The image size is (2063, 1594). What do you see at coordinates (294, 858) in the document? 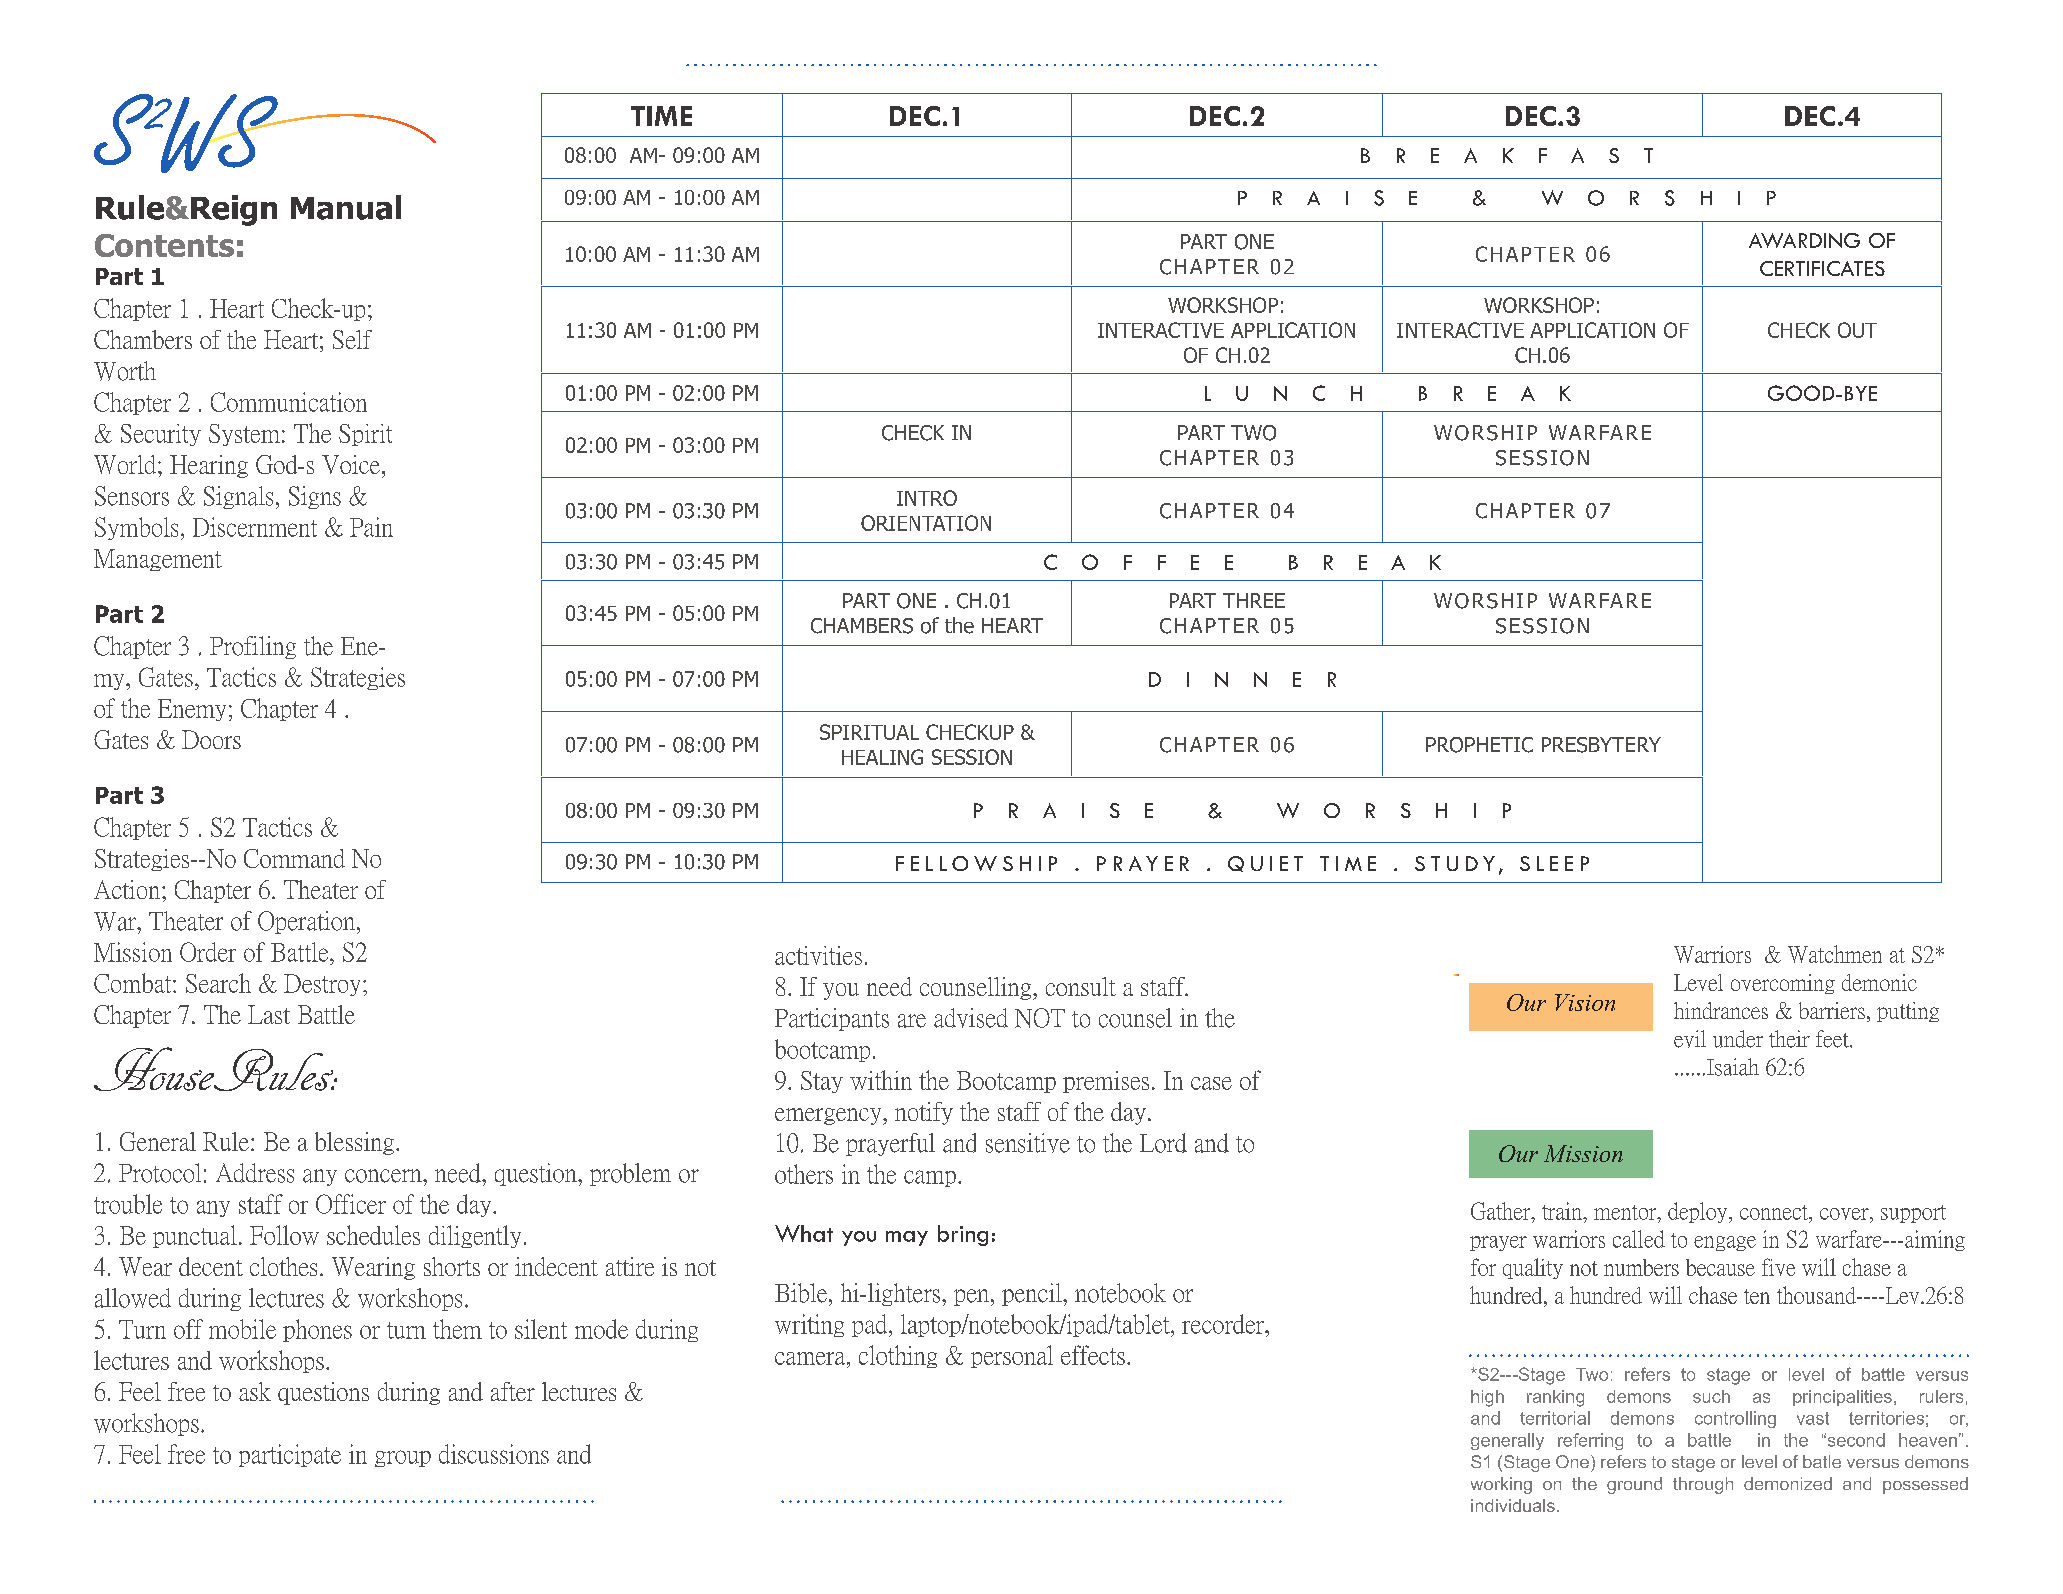
I see `Command` at bounding box center [294, 858].
